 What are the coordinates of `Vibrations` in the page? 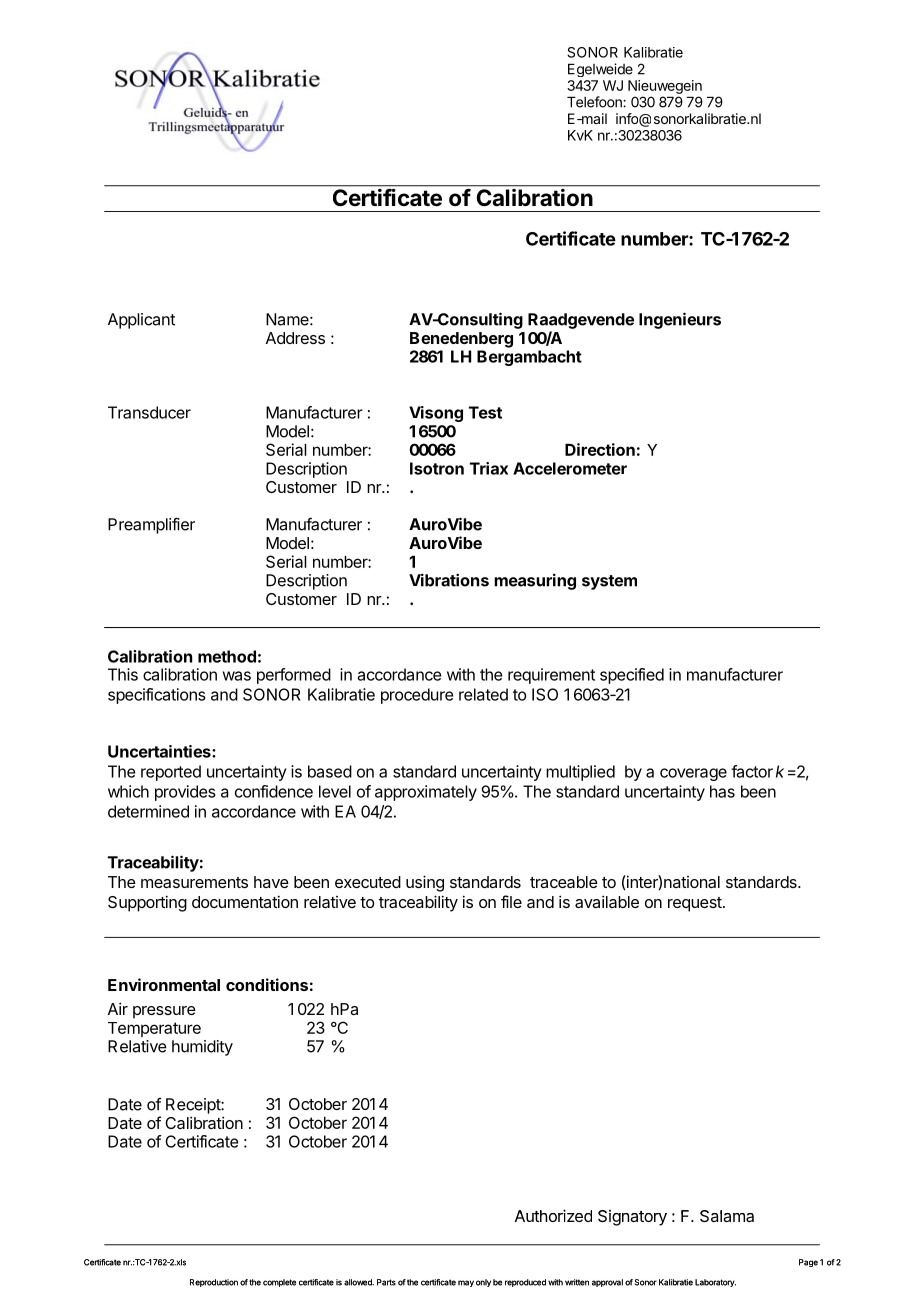 It's located at (449, 580).
